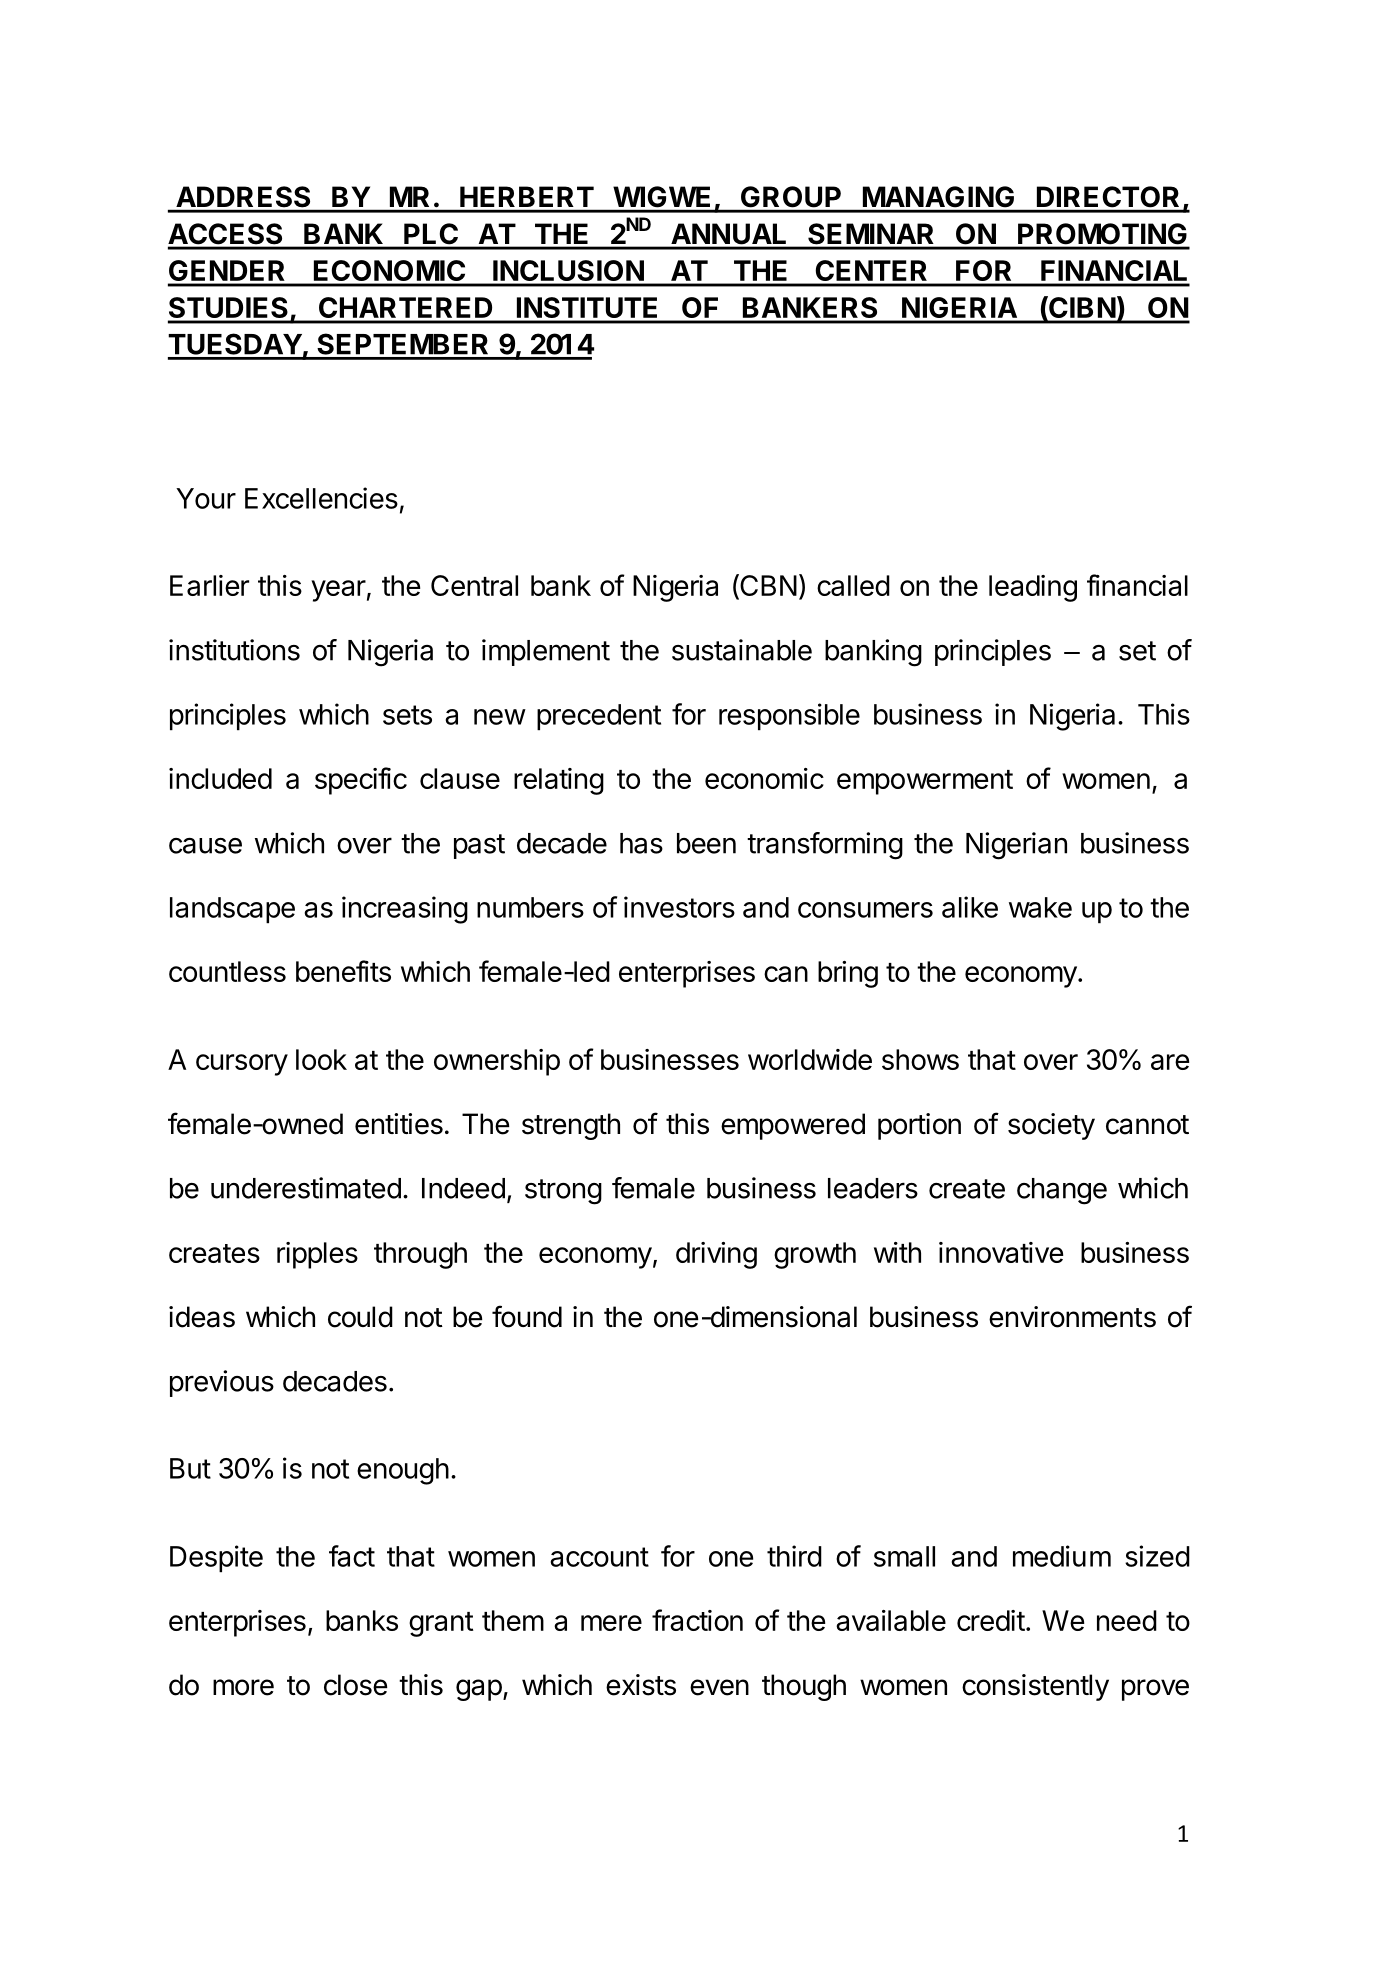  I want to click on benefits, so click(343, 971).
